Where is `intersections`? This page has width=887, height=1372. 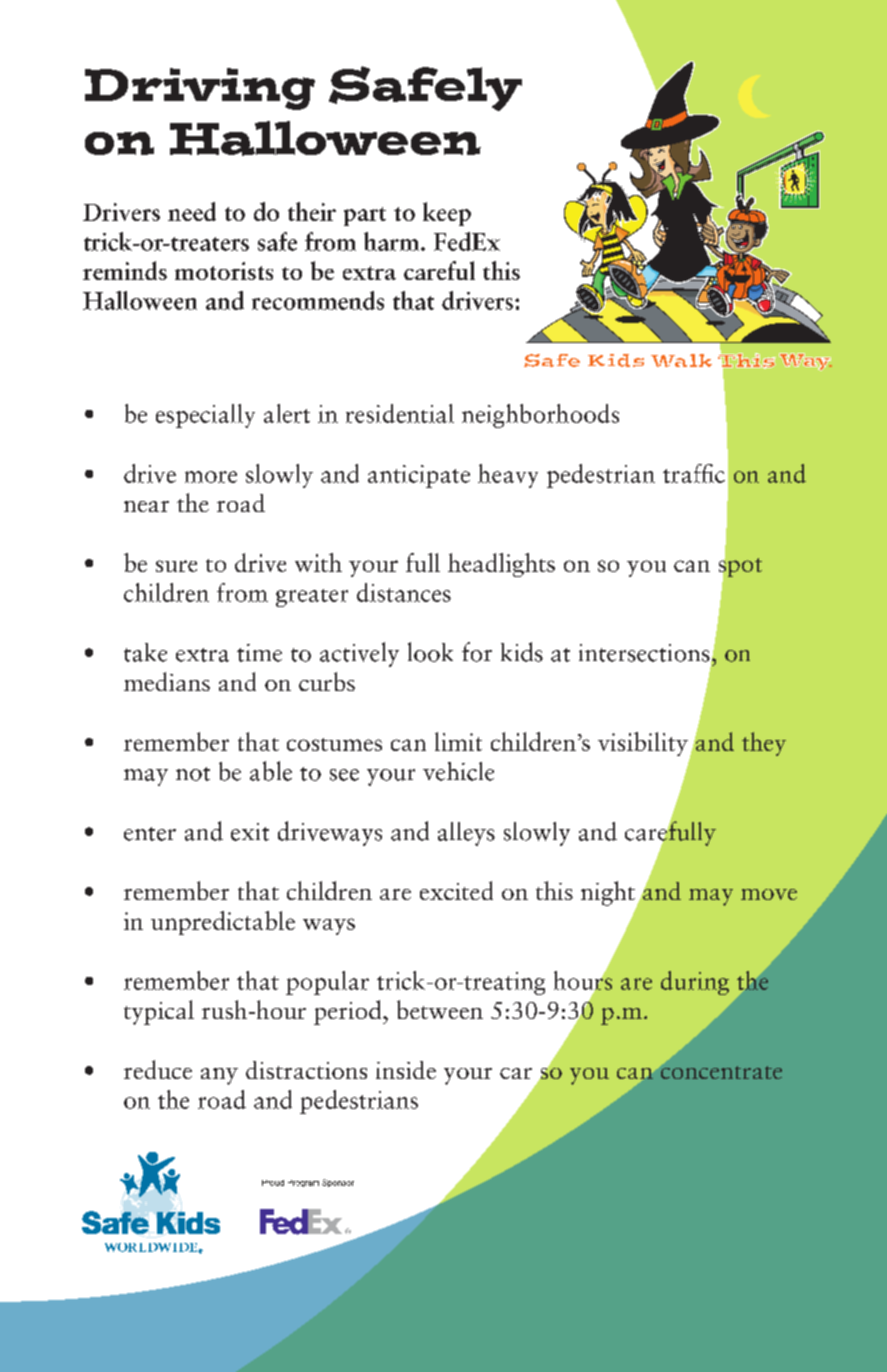
intersections is located at coordinates (645, 654).
